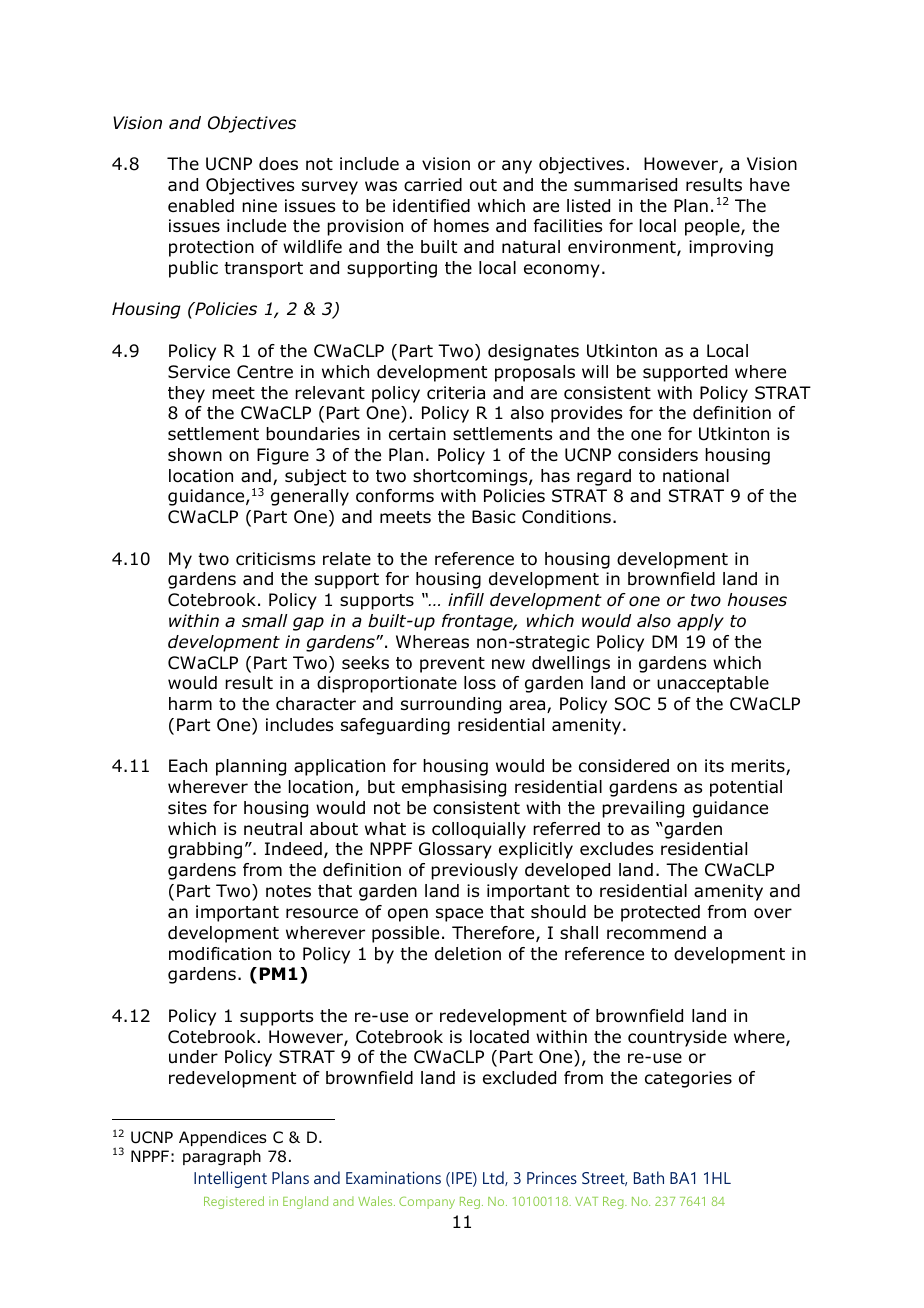 The image size is (924, 1308). What do you see at coordinates (316, 704) in the screenshot?
I see `character` at bounding box center [316, 704].
